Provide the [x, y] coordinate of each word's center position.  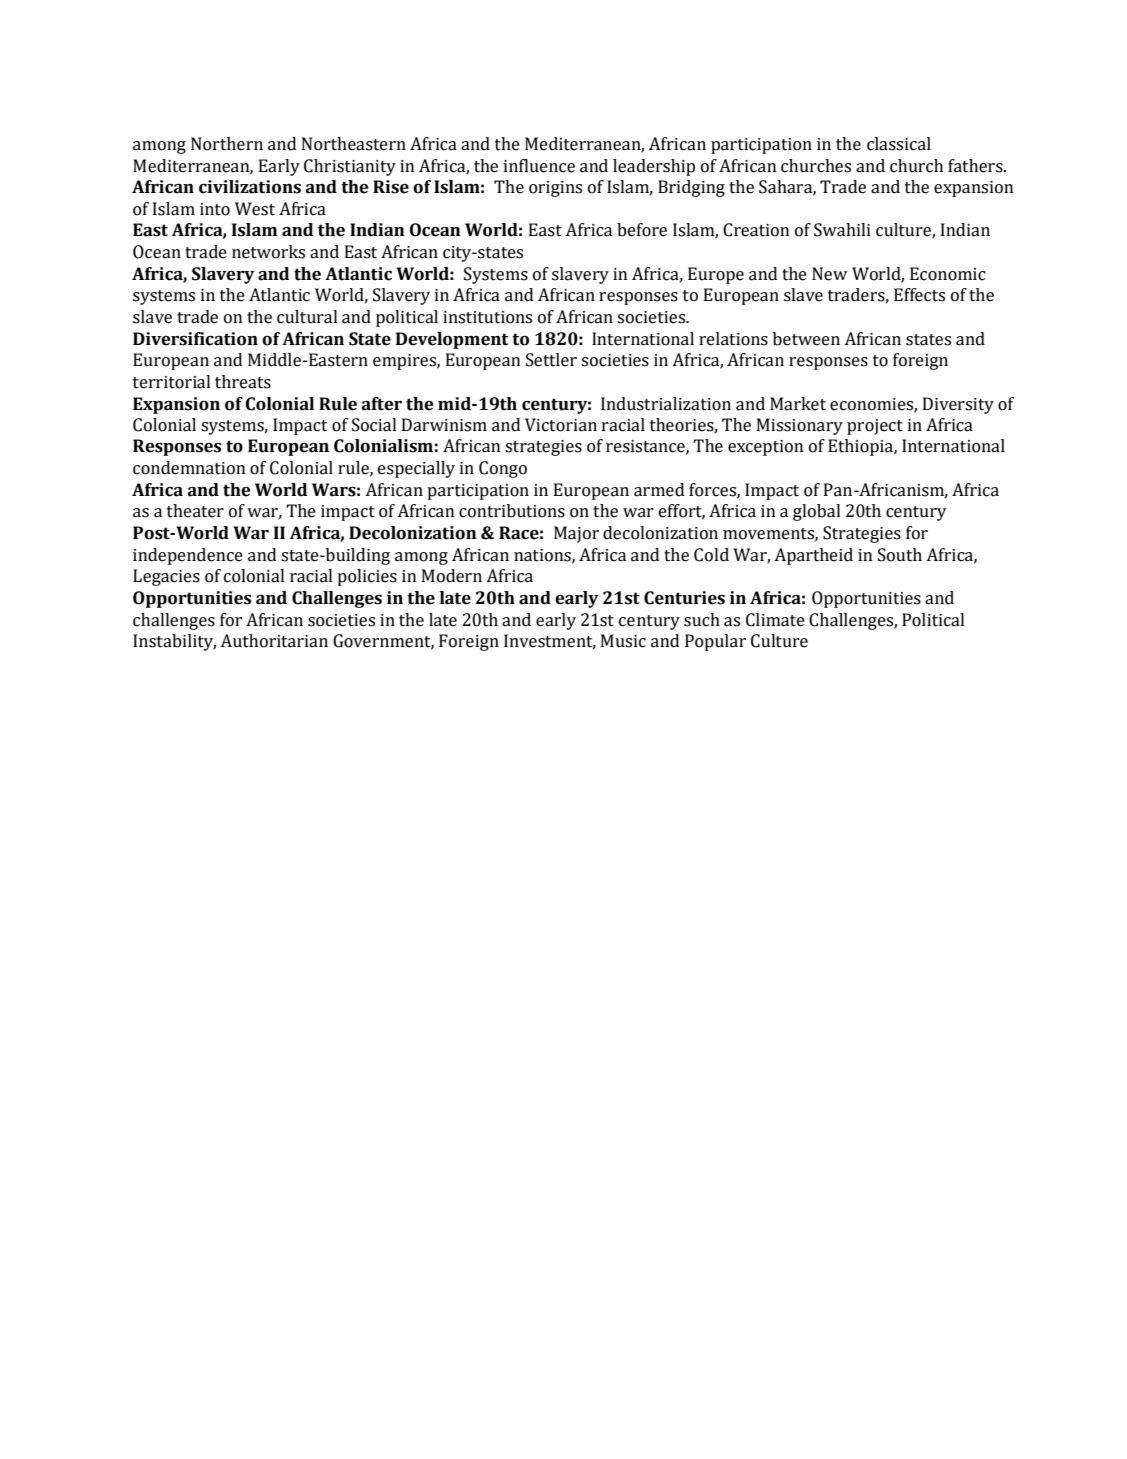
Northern [227, 144]
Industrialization [666, 404]
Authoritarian [274, 641]
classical [899, 144]
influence [539, 166]
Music [623, 641]
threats [243, 382]
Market [798, 404]
